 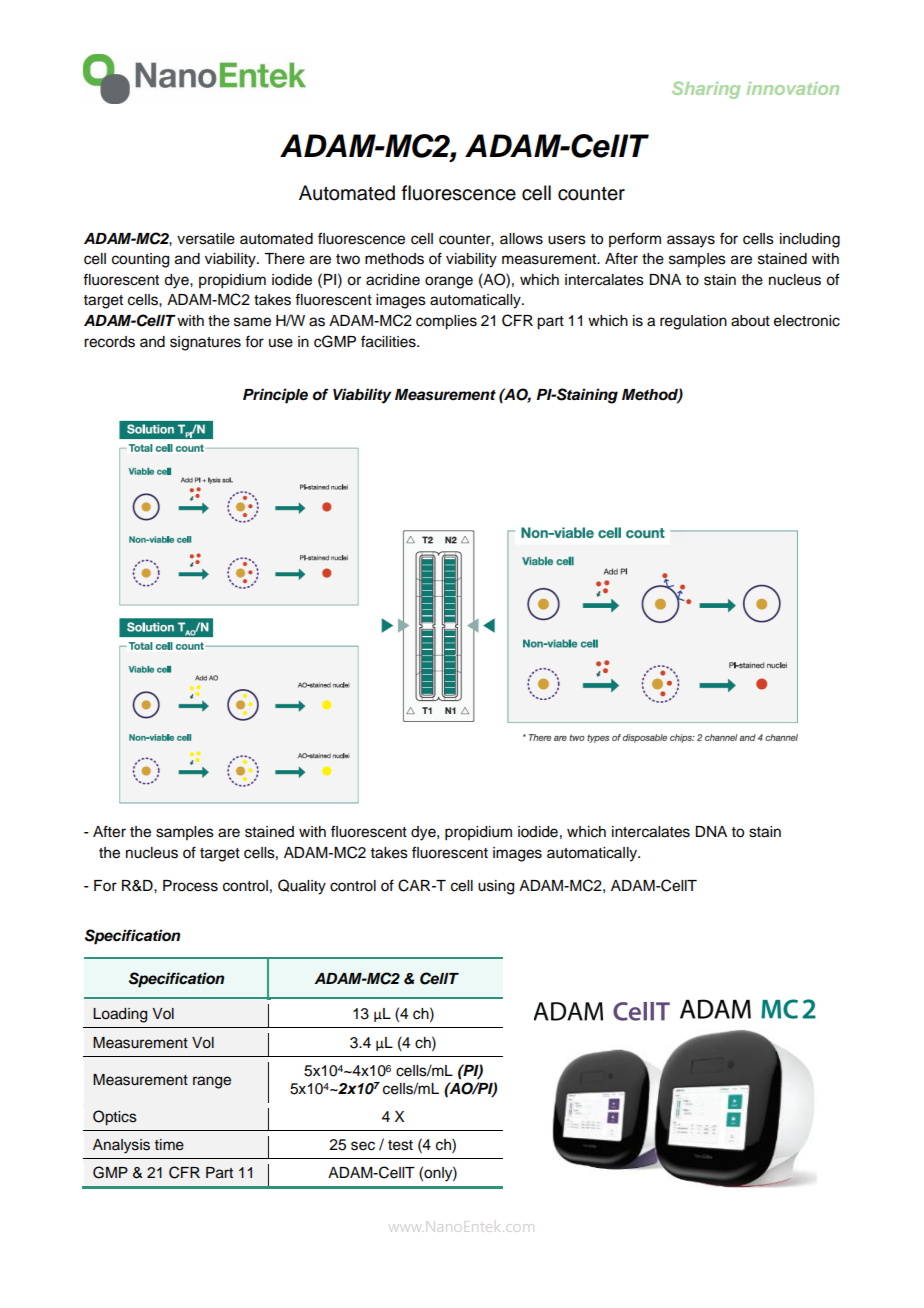 What do you see at coordinates (206, 239) in the screenshot?
I see `versatile` at bounding box center [206, 239].
